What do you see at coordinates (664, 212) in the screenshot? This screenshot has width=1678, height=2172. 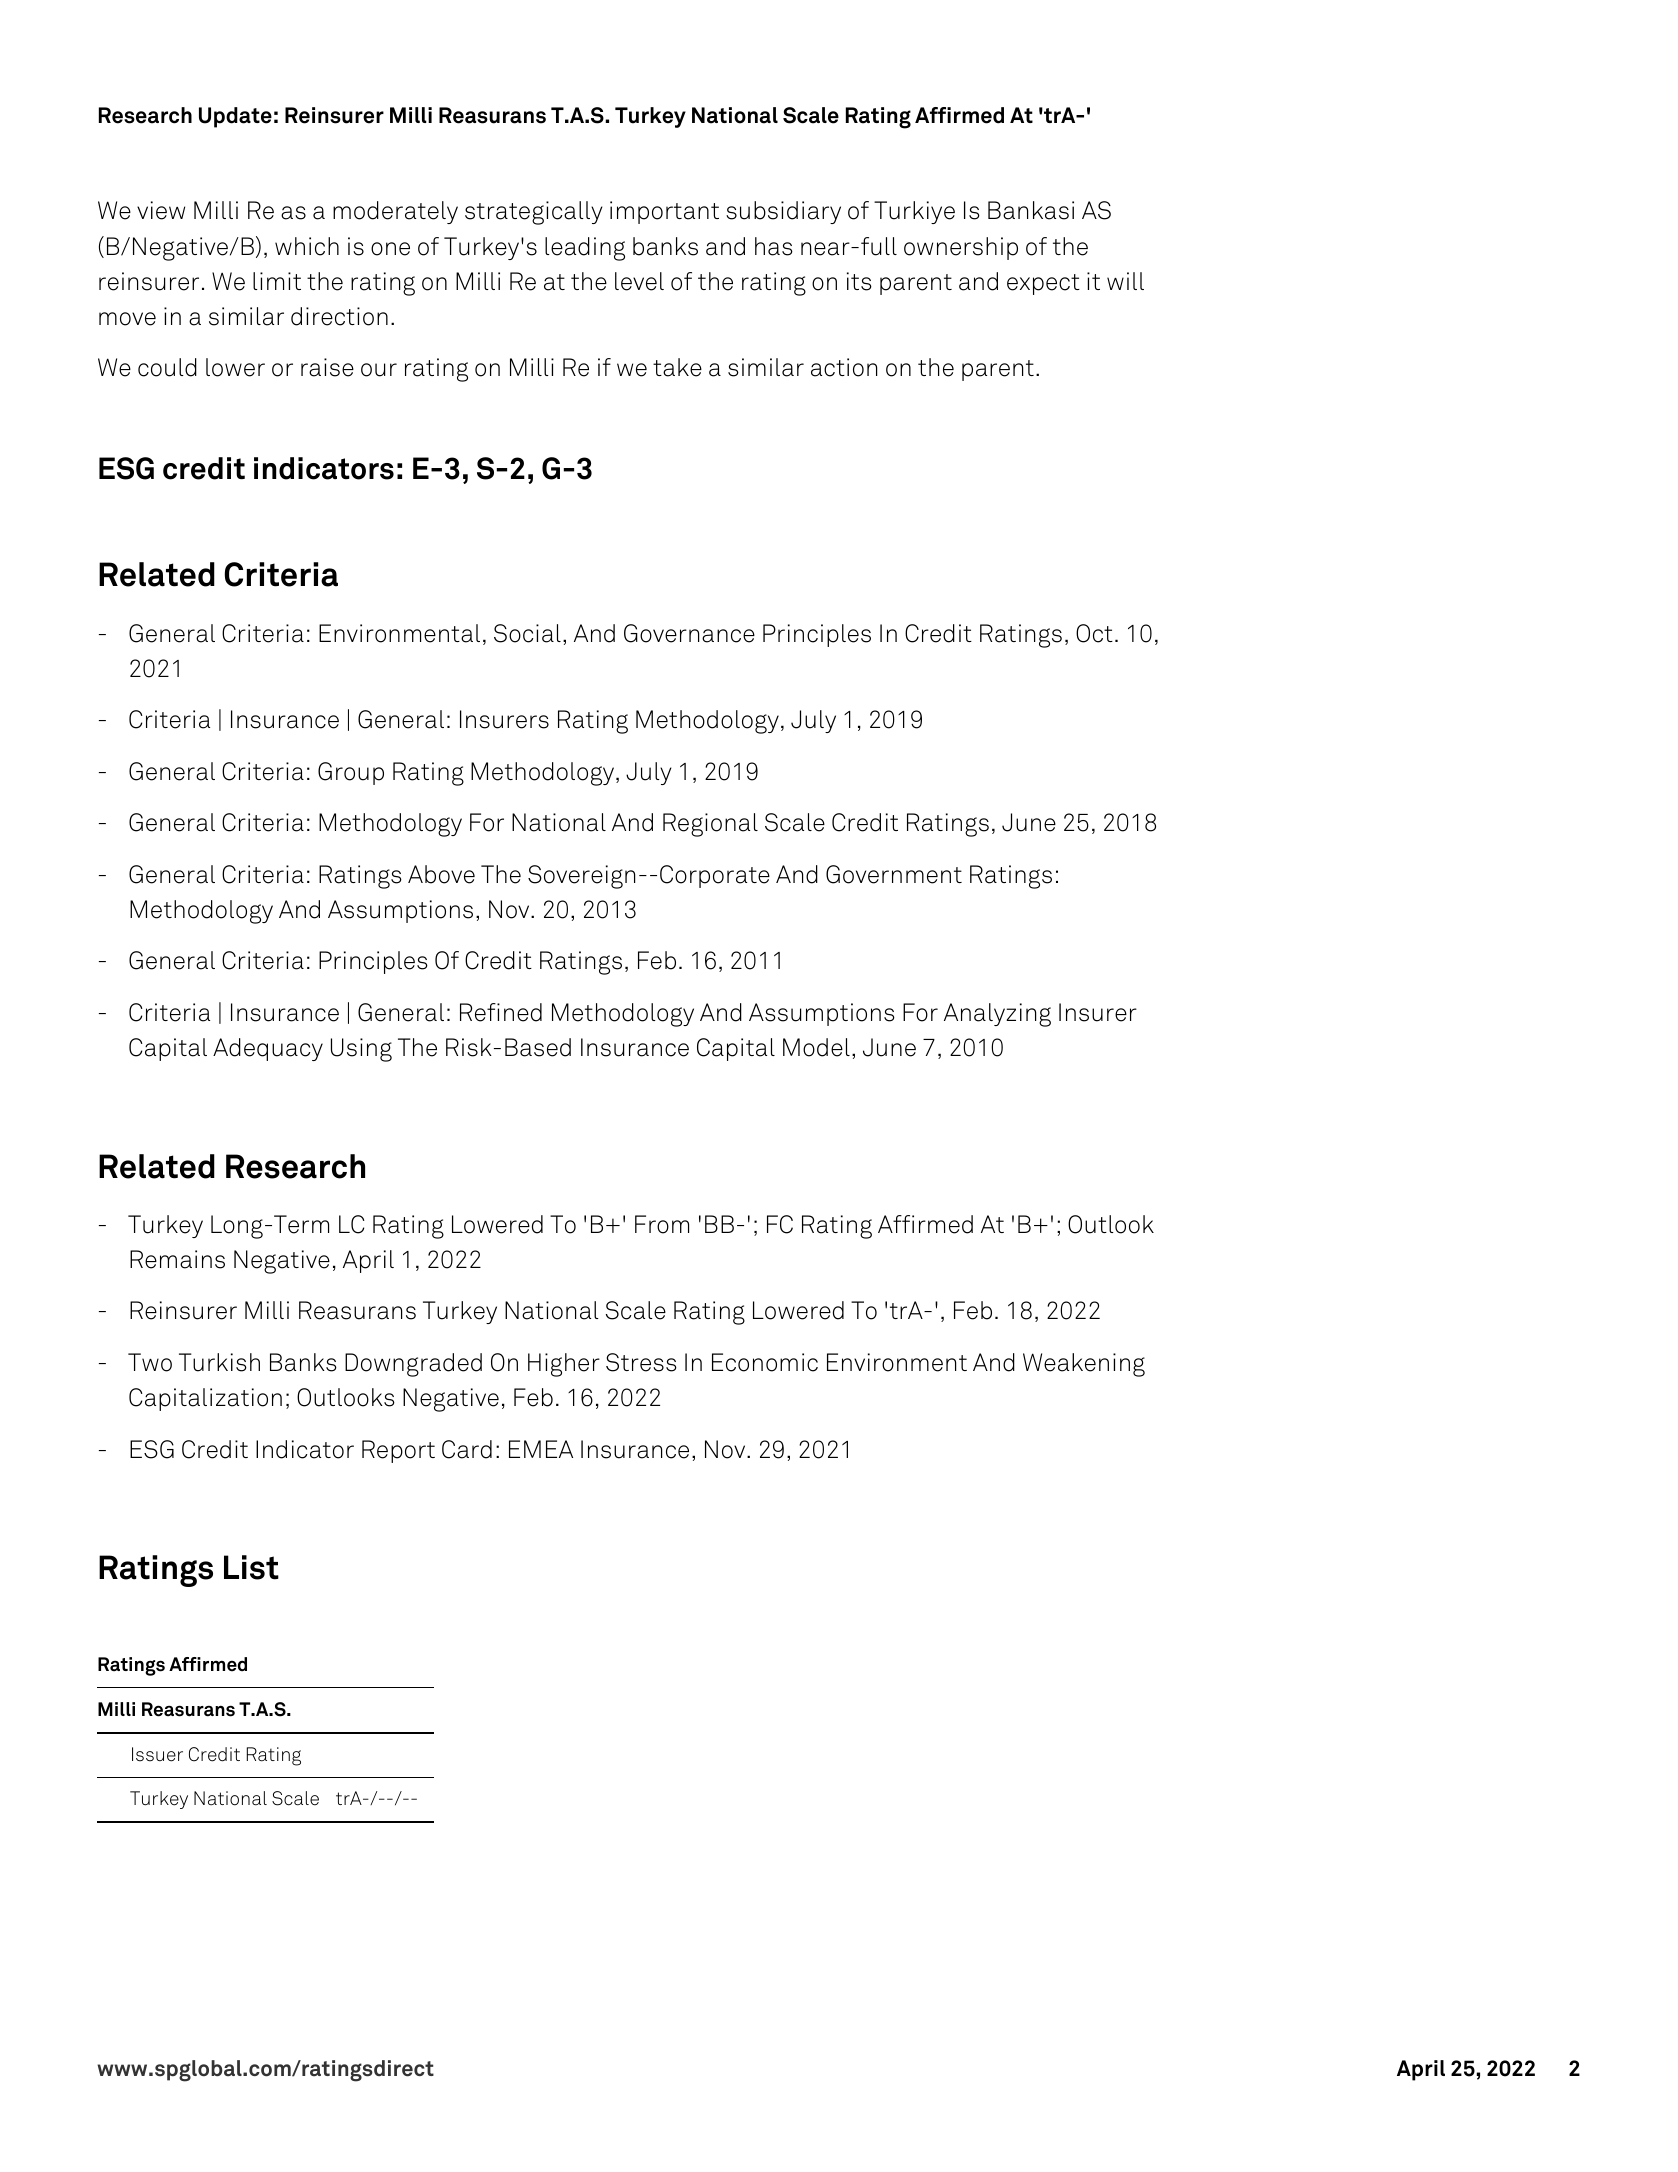 I see `important` at bounding box center [664, 212].
